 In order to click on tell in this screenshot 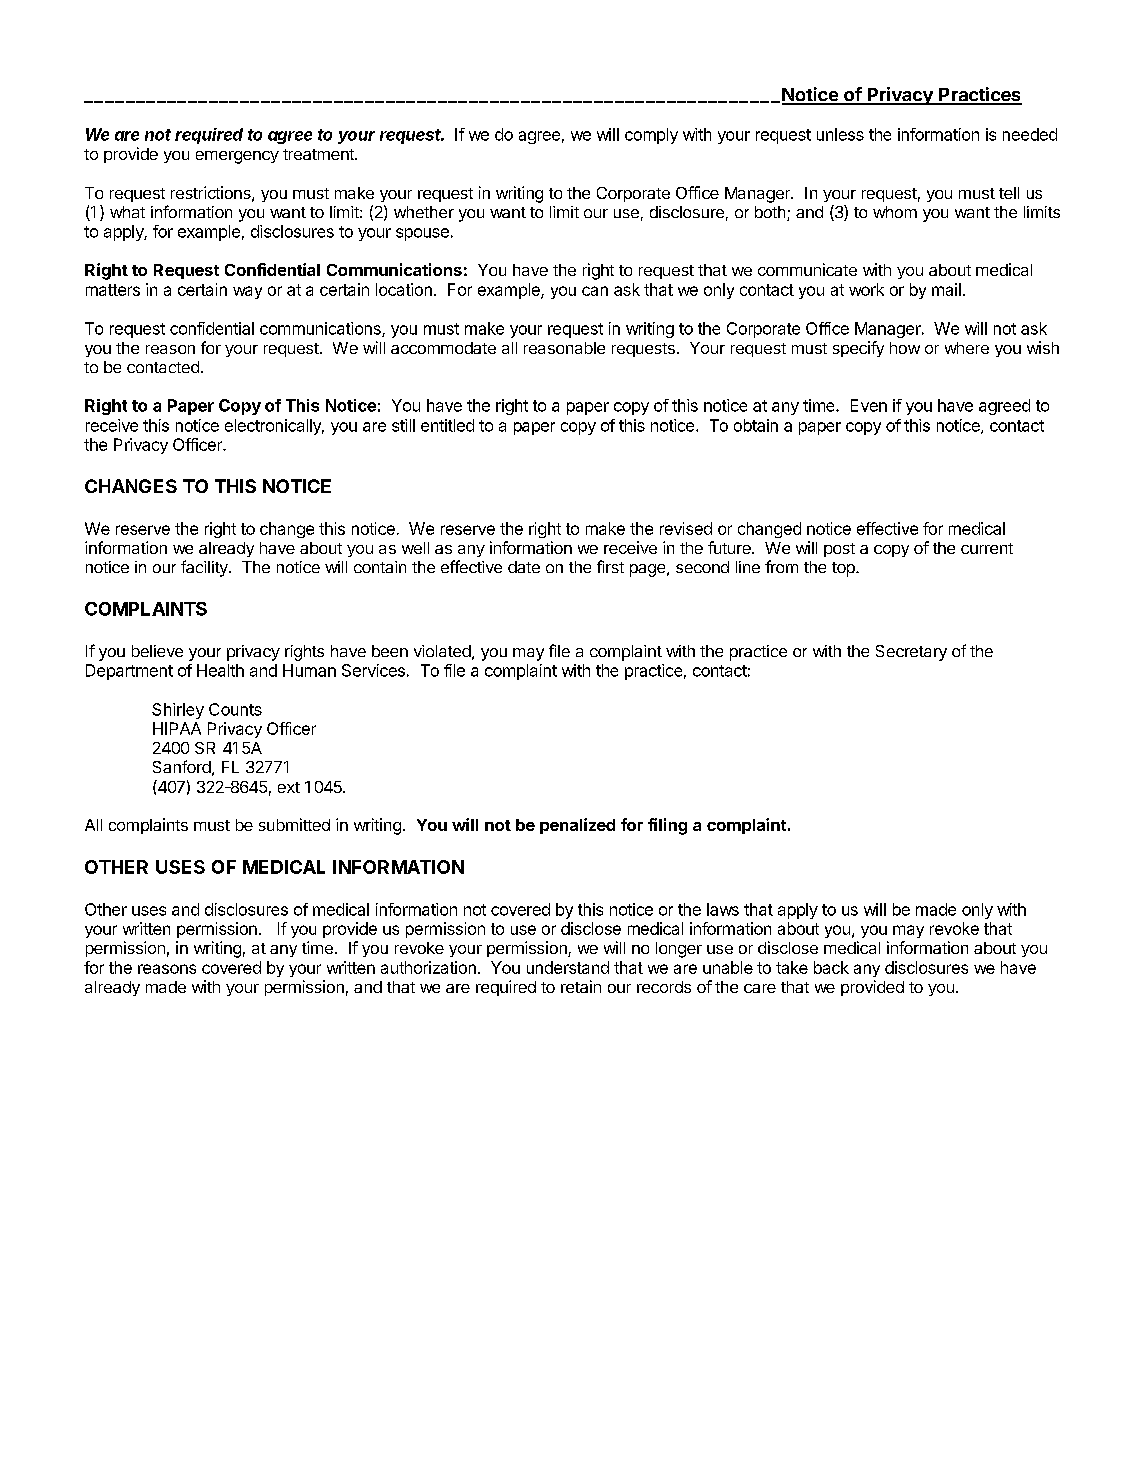, I will do `click(1009, 193)`.
